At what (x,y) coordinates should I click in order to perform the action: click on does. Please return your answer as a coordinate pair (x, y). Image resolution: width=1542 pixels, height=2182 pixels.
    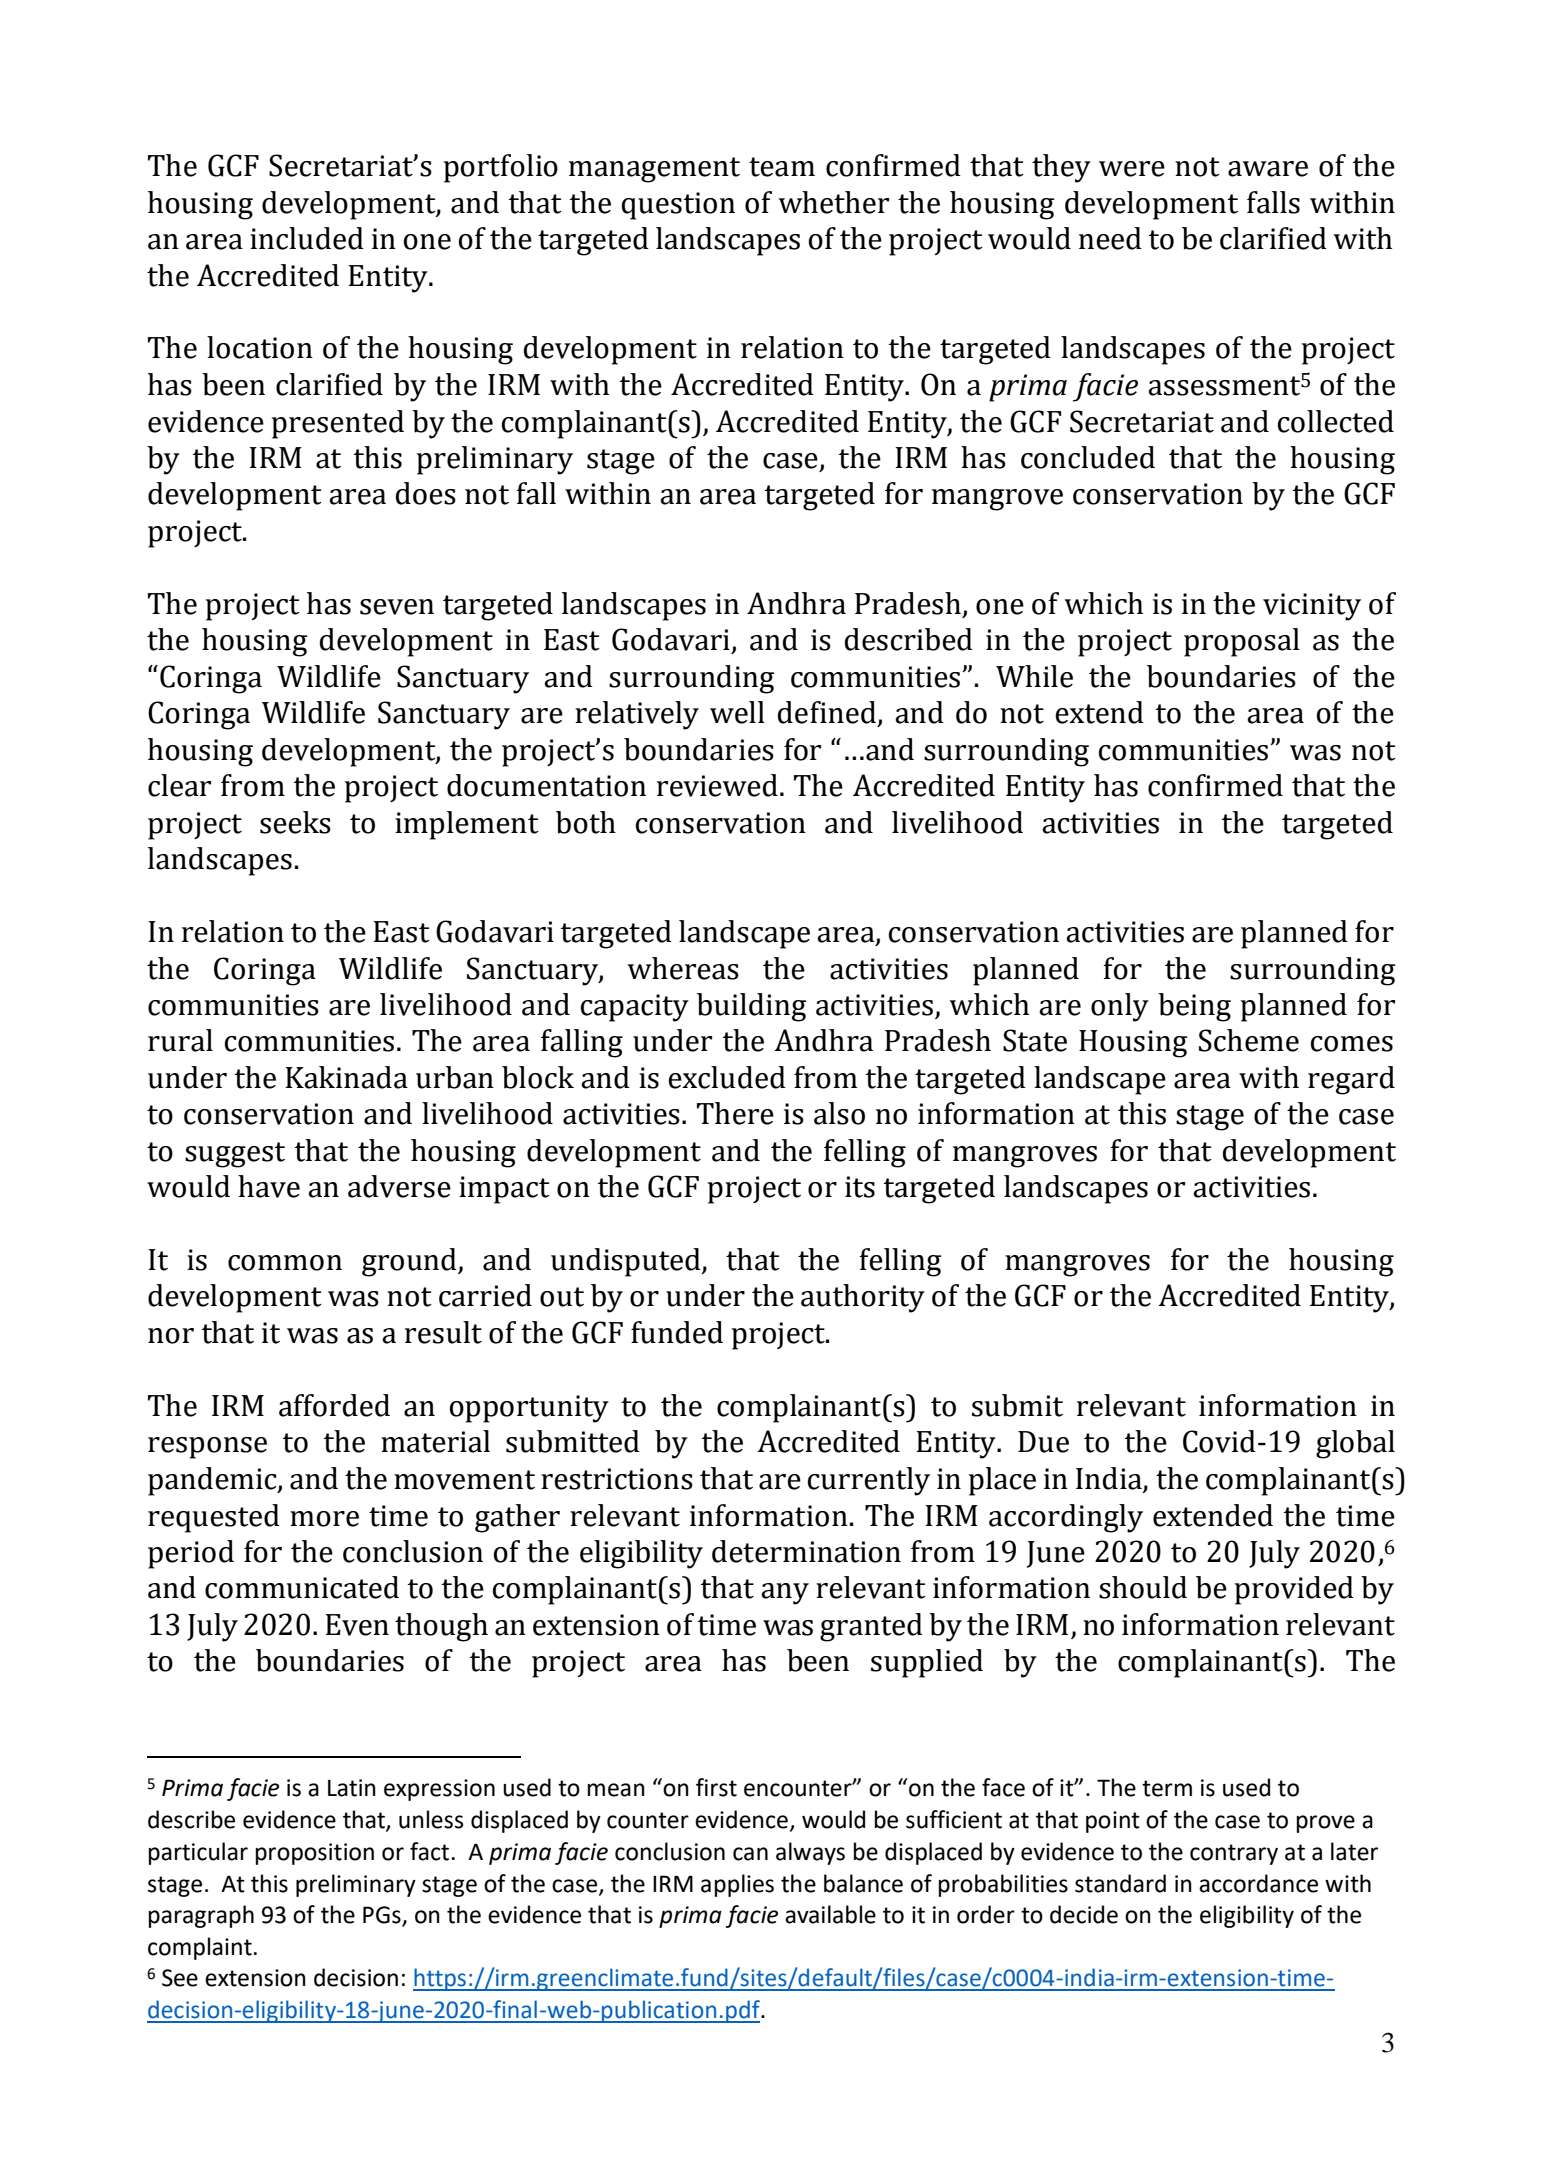
    Looking at the image, I should click on (426, 493).
